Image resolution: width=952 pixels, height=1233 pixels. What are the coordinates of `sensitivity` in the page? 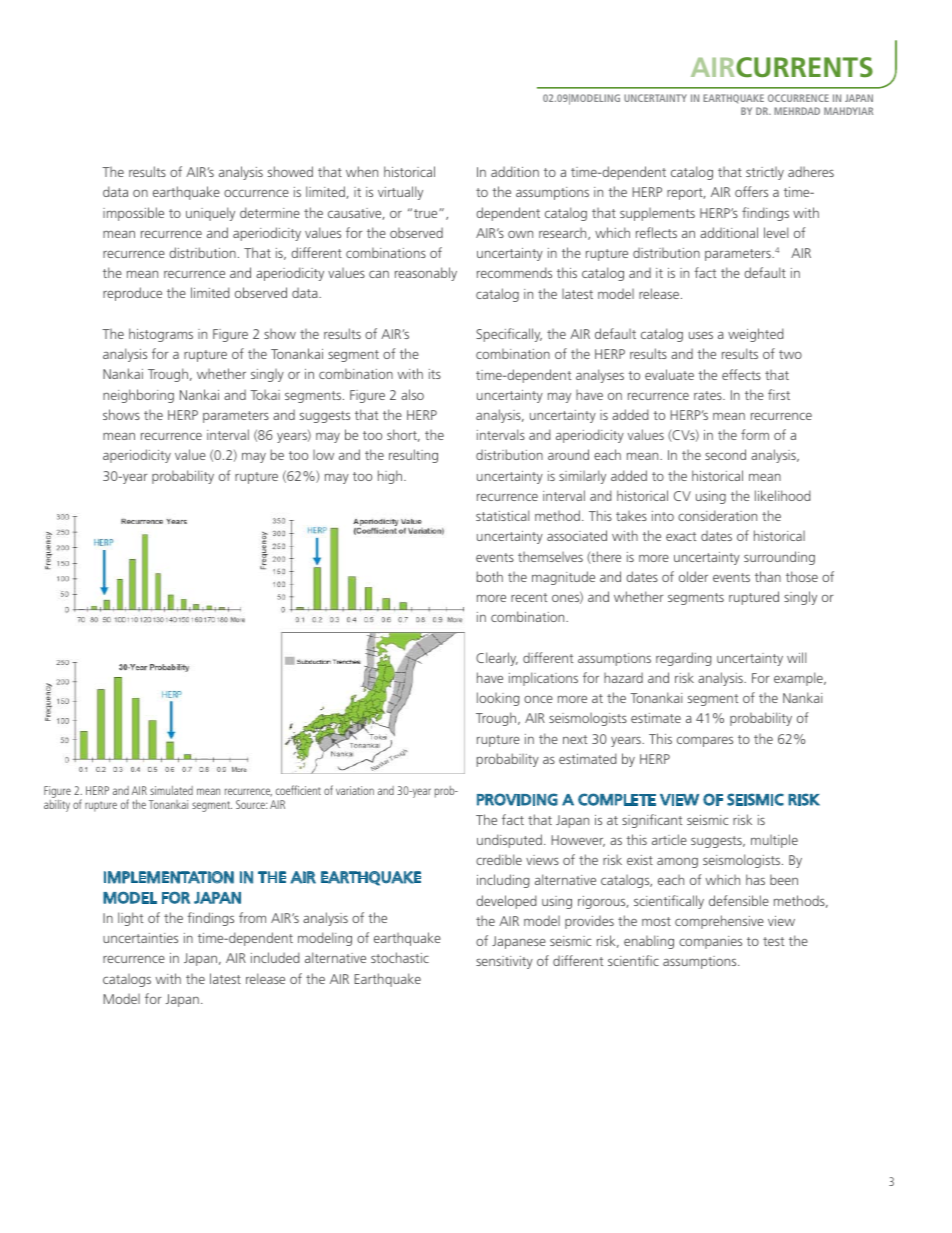 It's located at (504, 962).
